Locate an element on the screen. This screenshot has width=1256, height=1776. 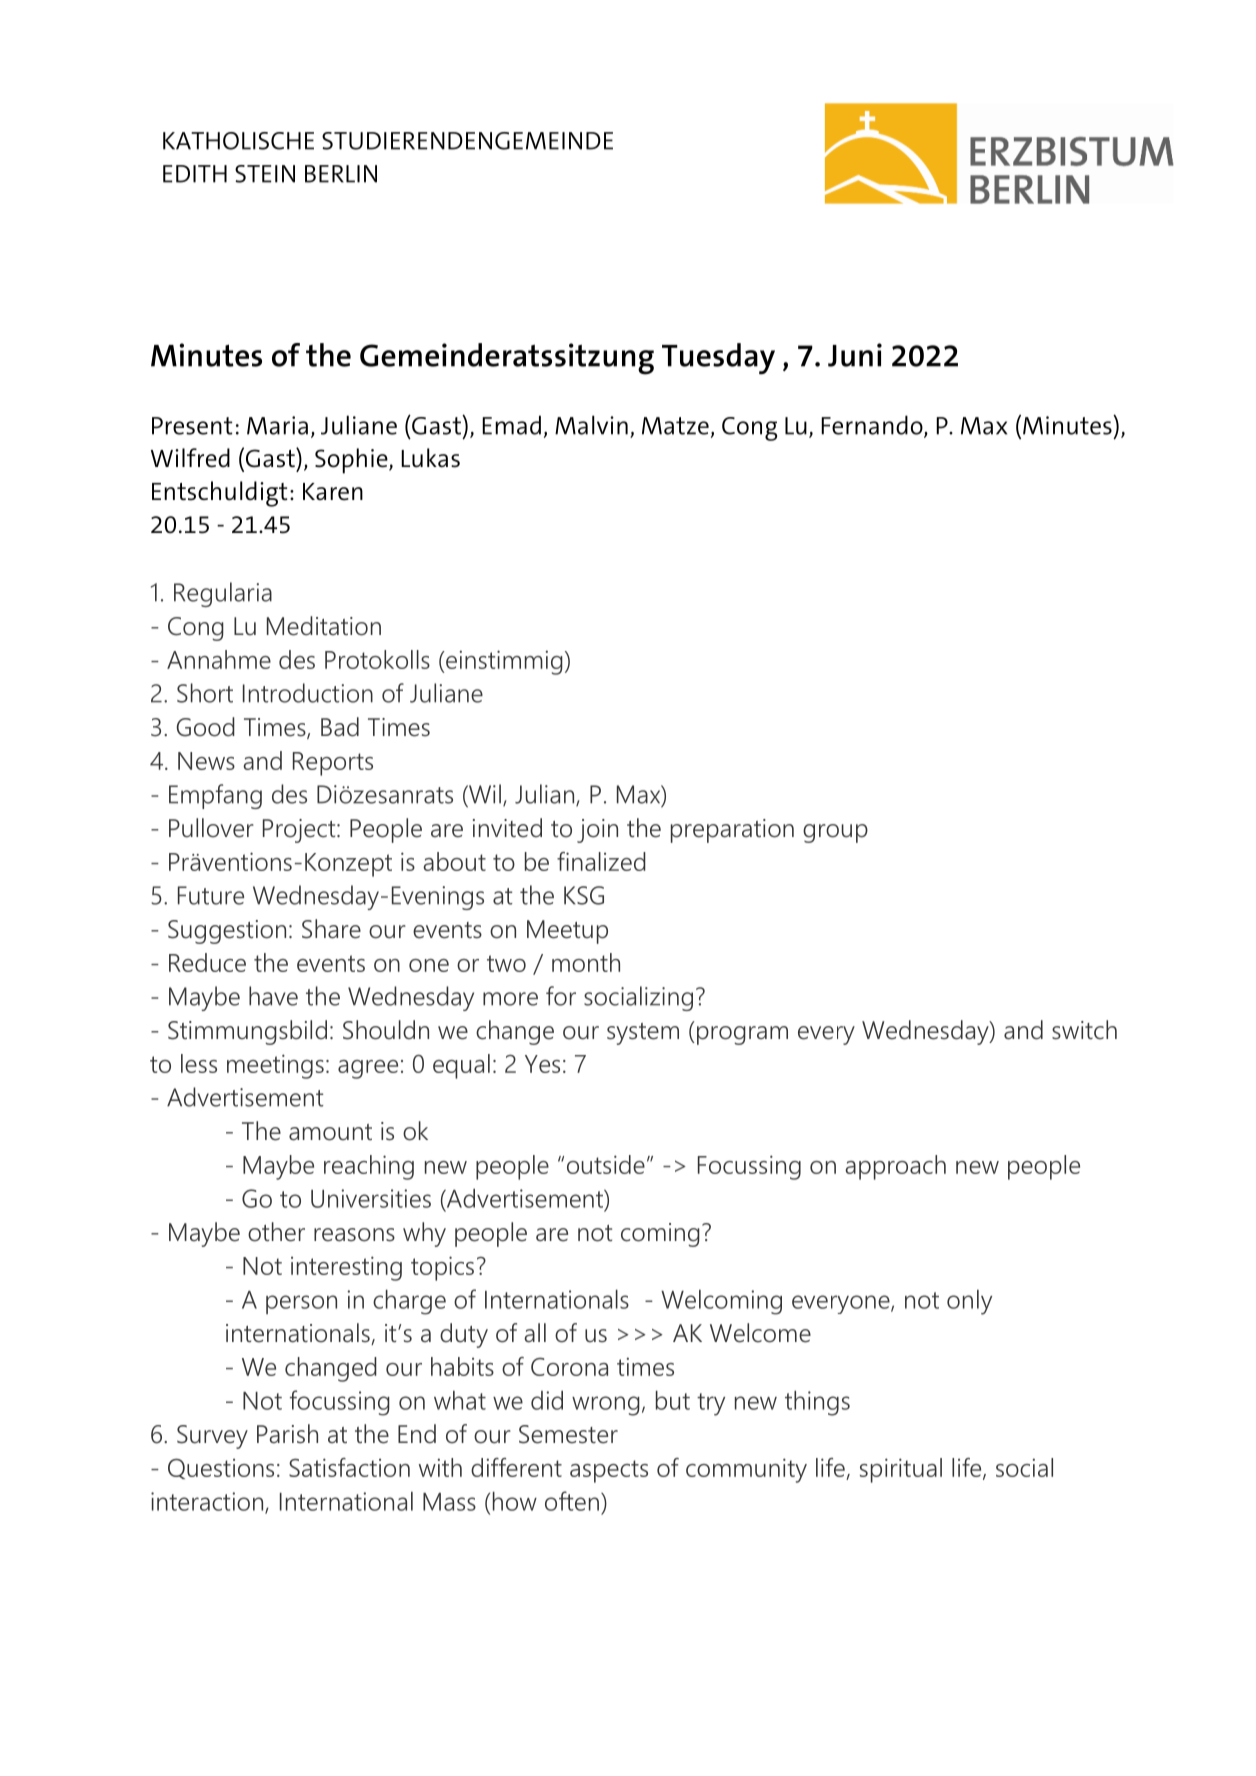
other is located at coordinates (276, 1232).
